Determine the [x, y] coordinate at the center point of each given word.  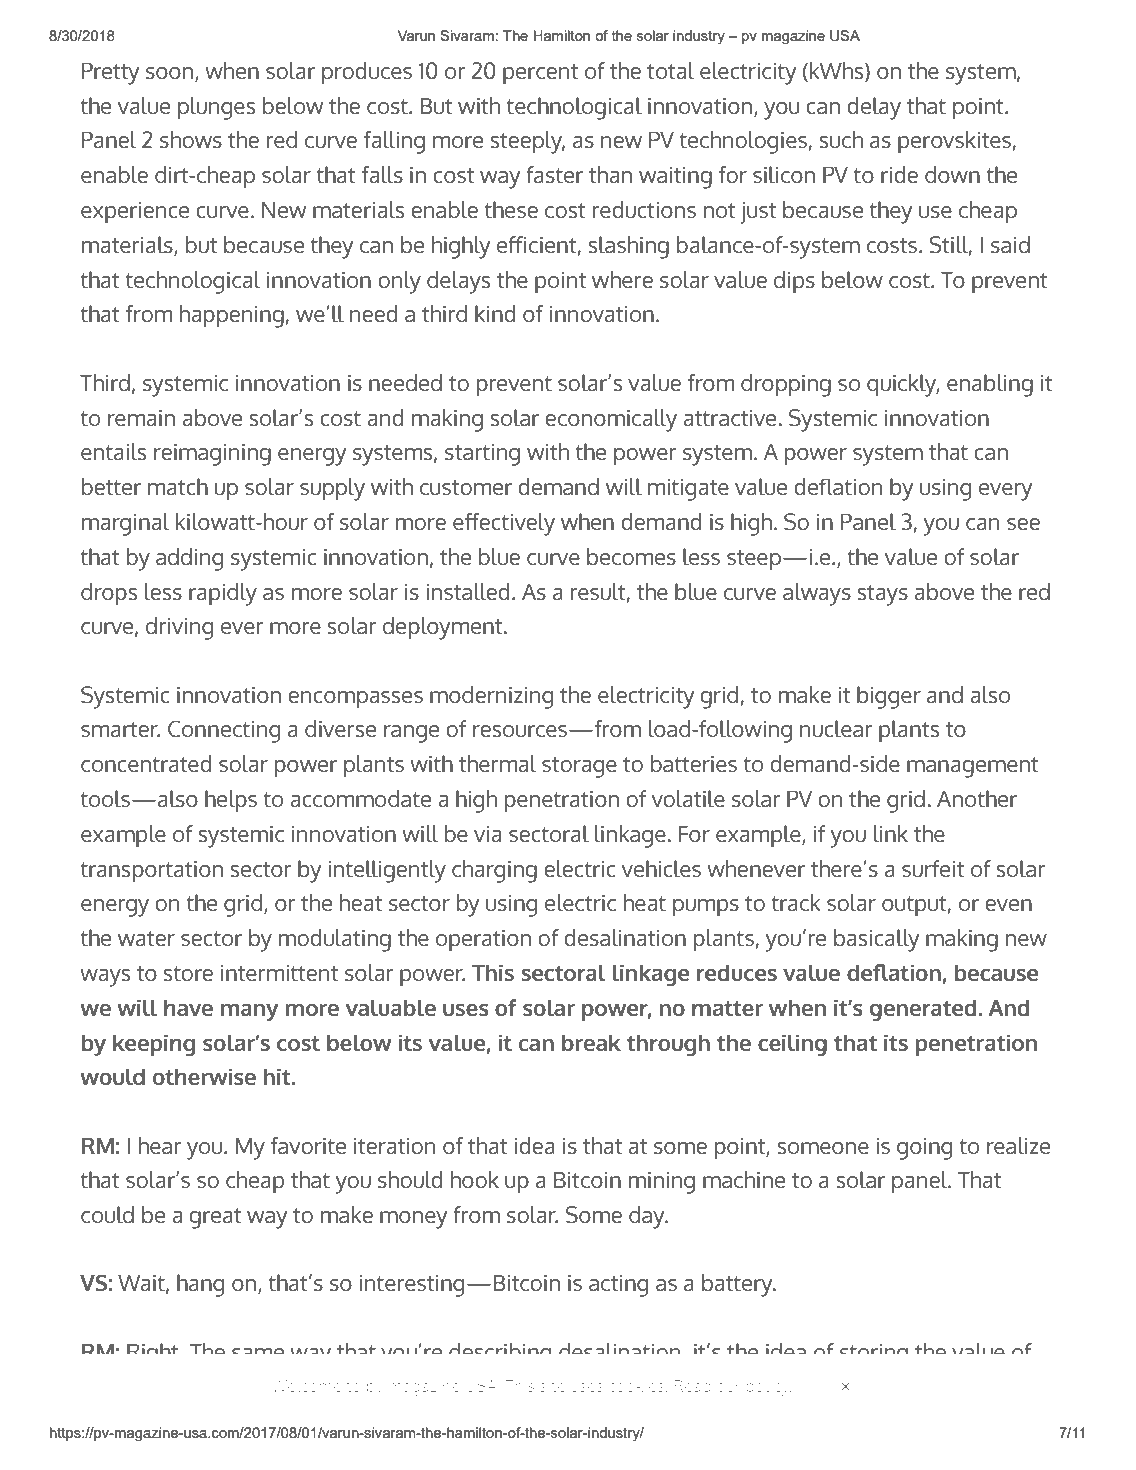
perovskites [954, 142]
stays [882, 595]
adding [189, 559]
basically [876, 940]
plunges [216, 108]
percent [540, 74]
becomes [631, 556]
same [258, 1351]
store [188, 973]
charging [494, 871]
